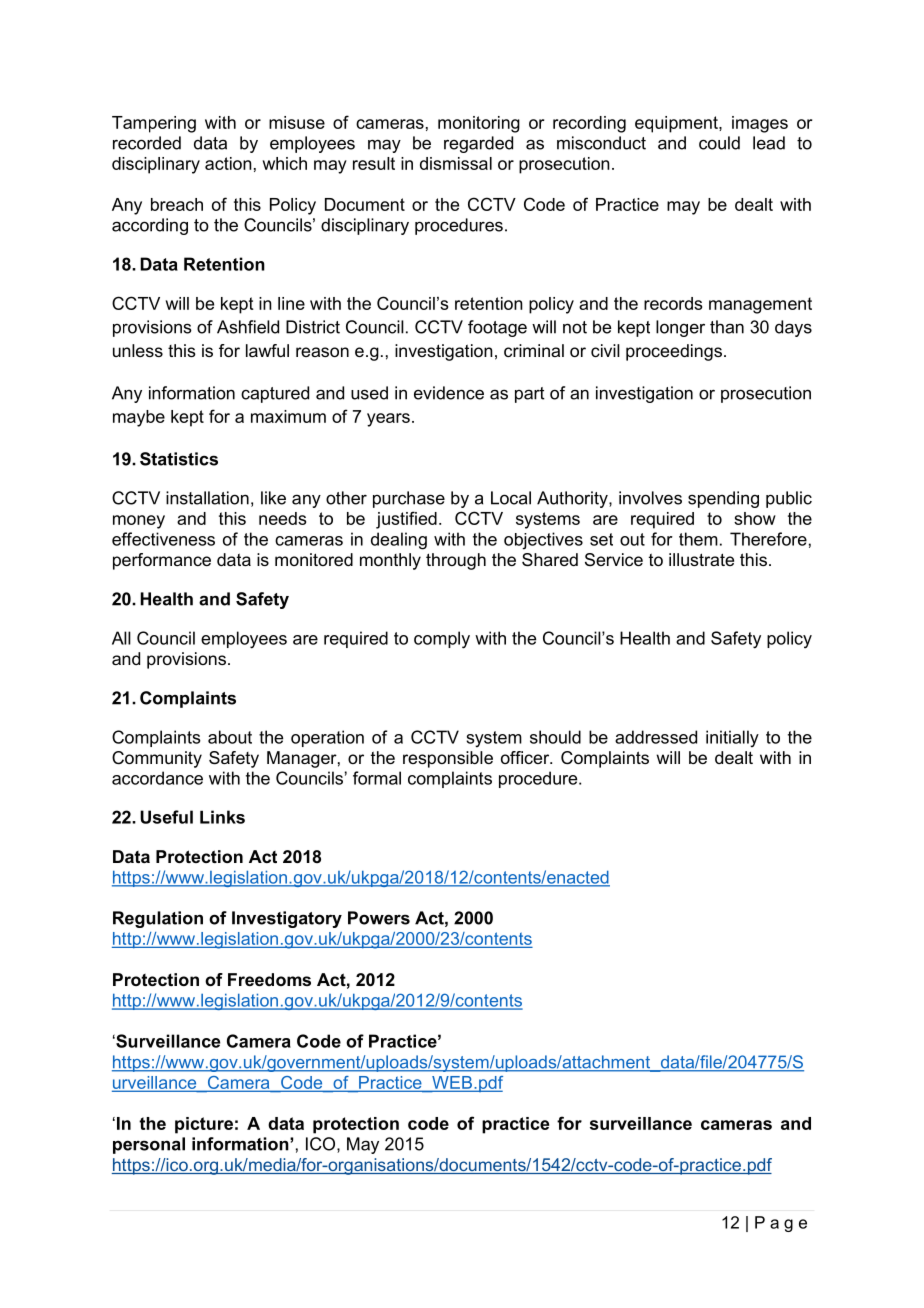 Image resolution: width=924 pixels, height=1308 pixels. I want to click on initially, so click(732, 739).
